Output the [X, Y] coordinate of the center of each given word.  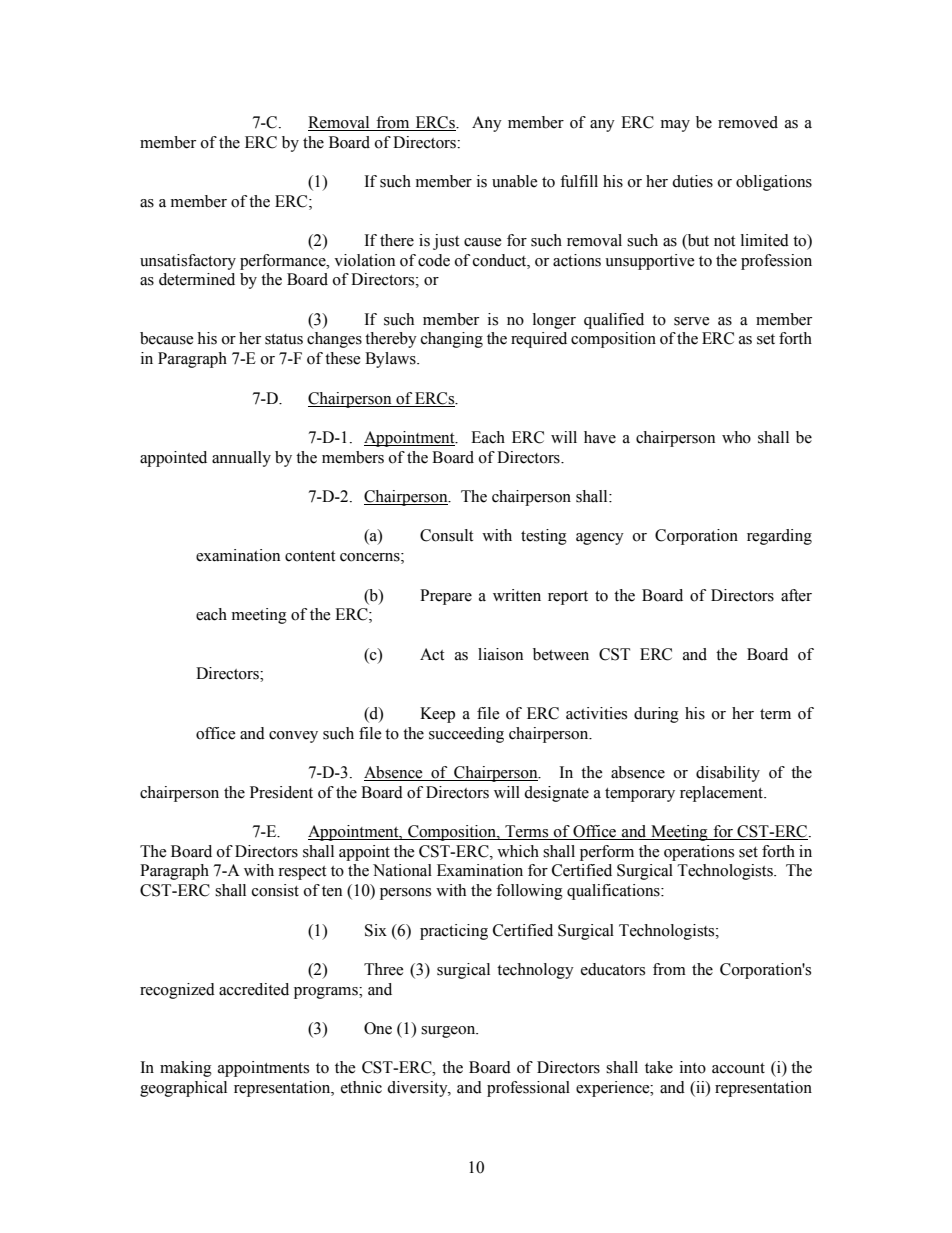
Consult [446, 535]
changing [452, 340]
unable [515, 181]
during [656, 715]
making [186, 1069]
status [284, 339]
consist [275, 890]
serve [692, 321]
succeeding [466, 735]
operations [699, 853]
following [529, 892]
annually [241, 459]
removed [748, 122]
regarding [779, 537]
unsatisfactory [188, 262]
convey [293, 737]
